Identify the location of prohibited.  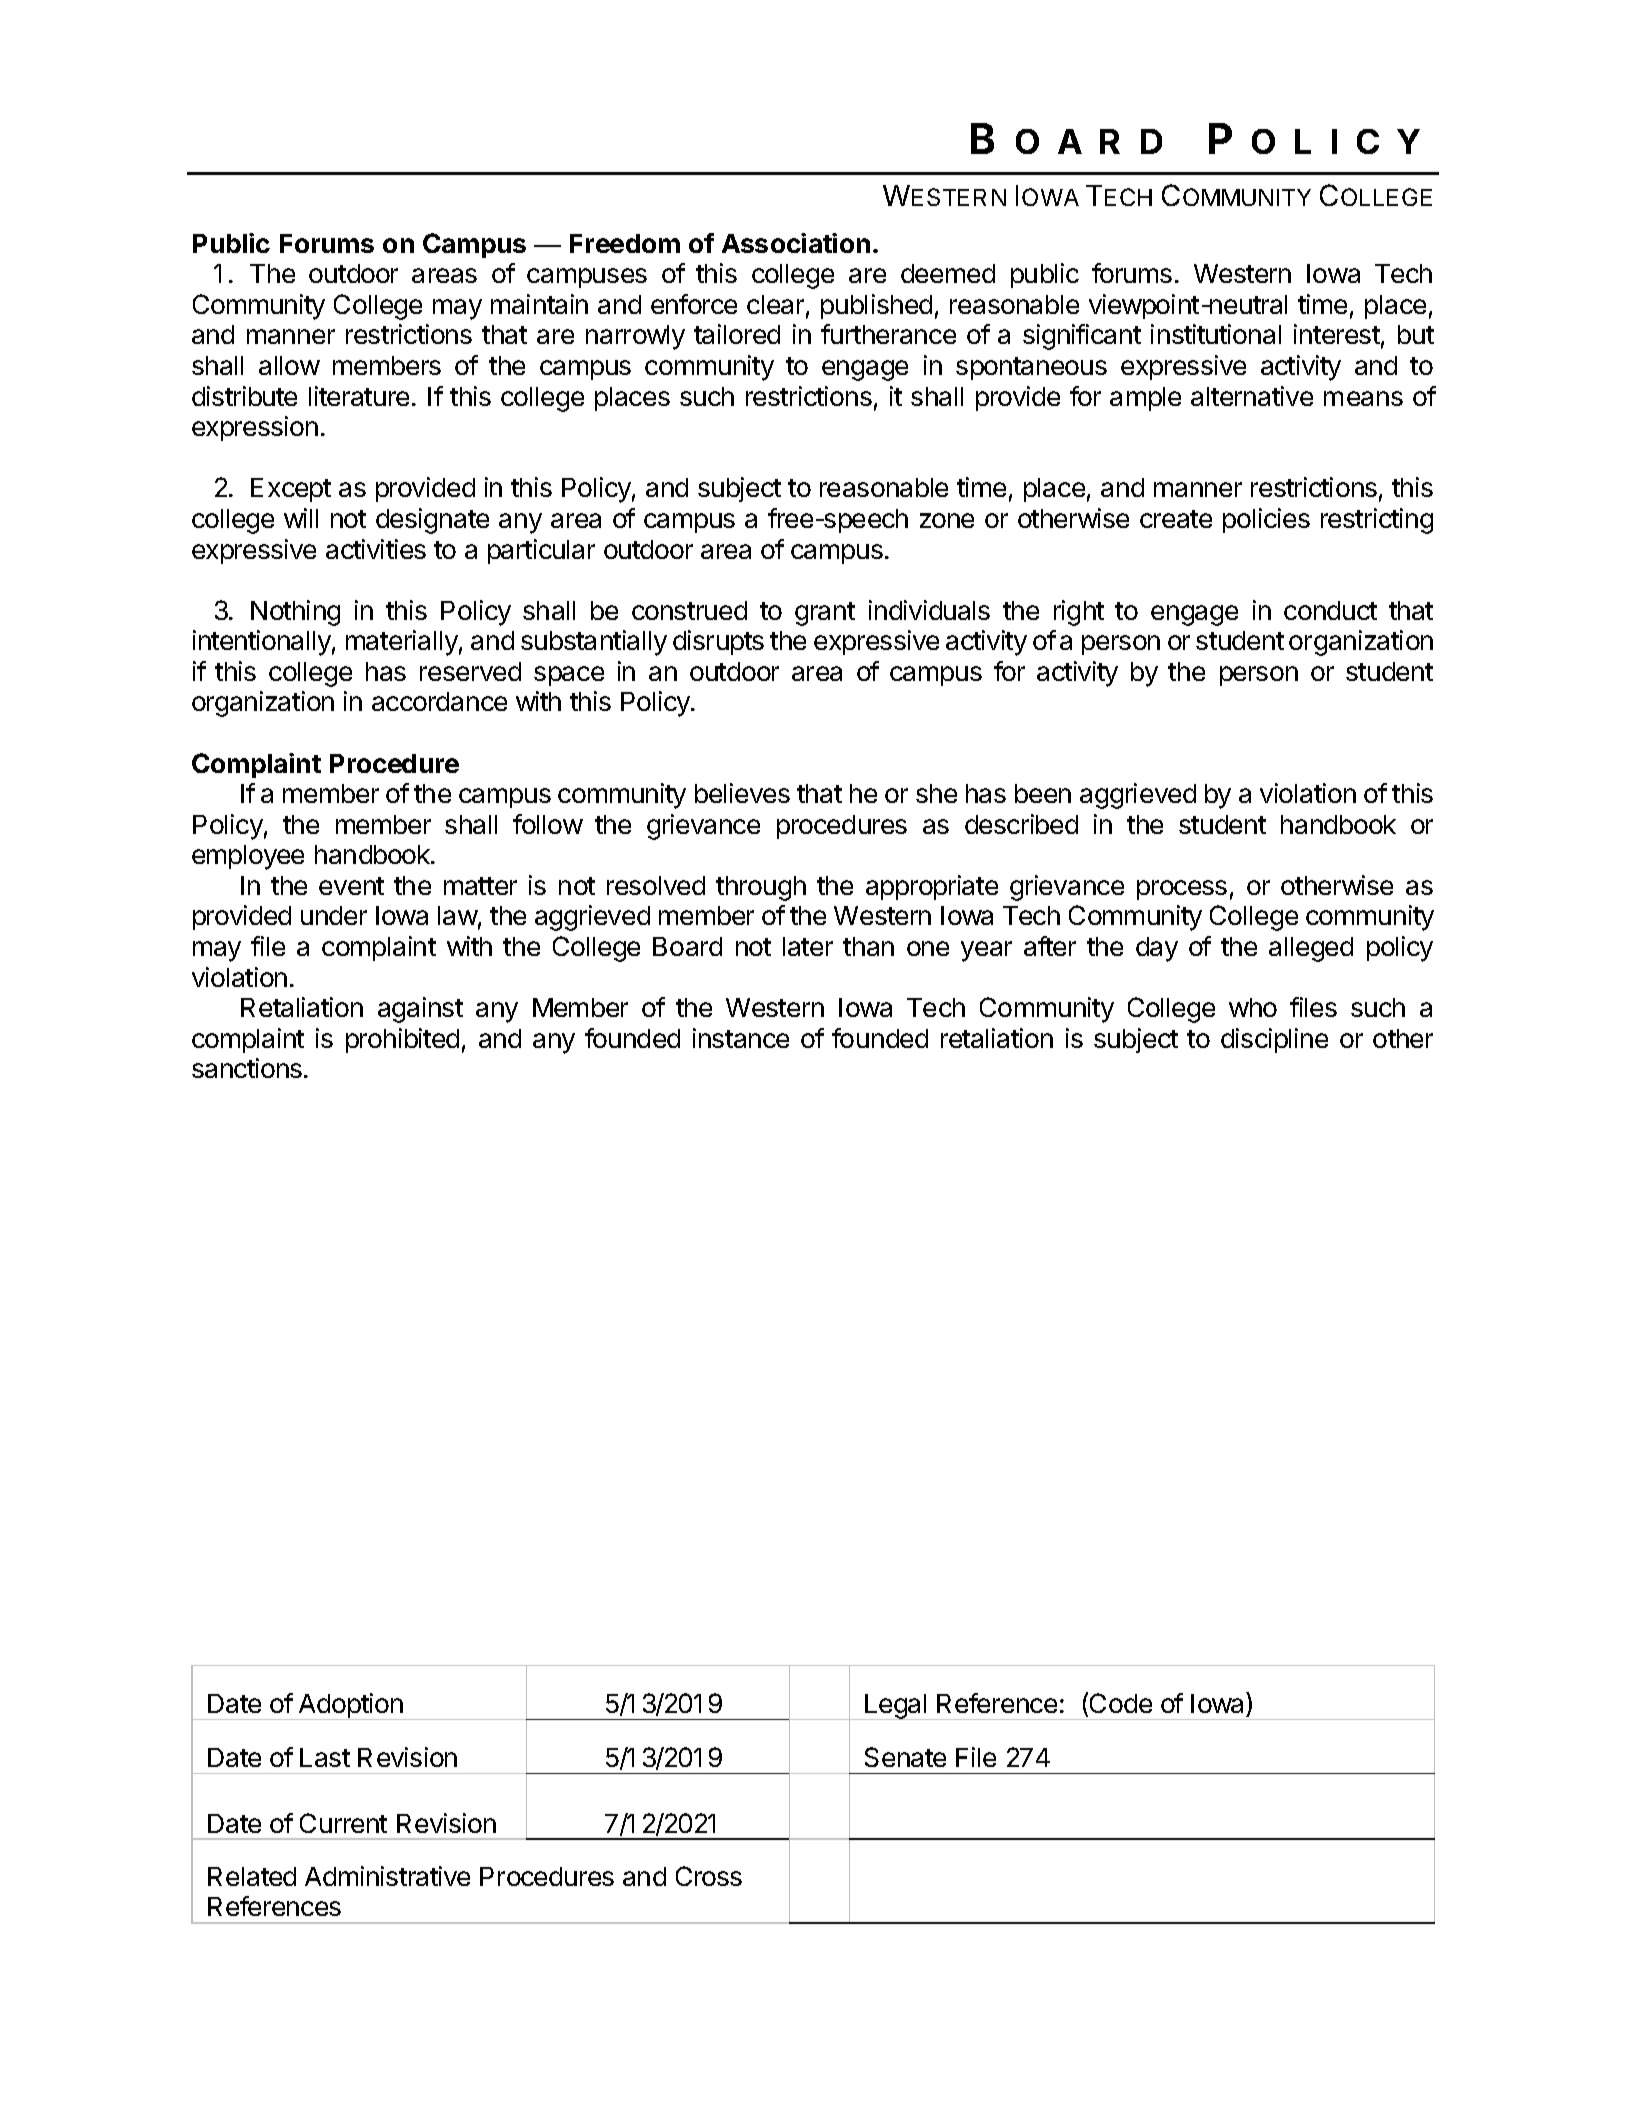
(402, 1040).
